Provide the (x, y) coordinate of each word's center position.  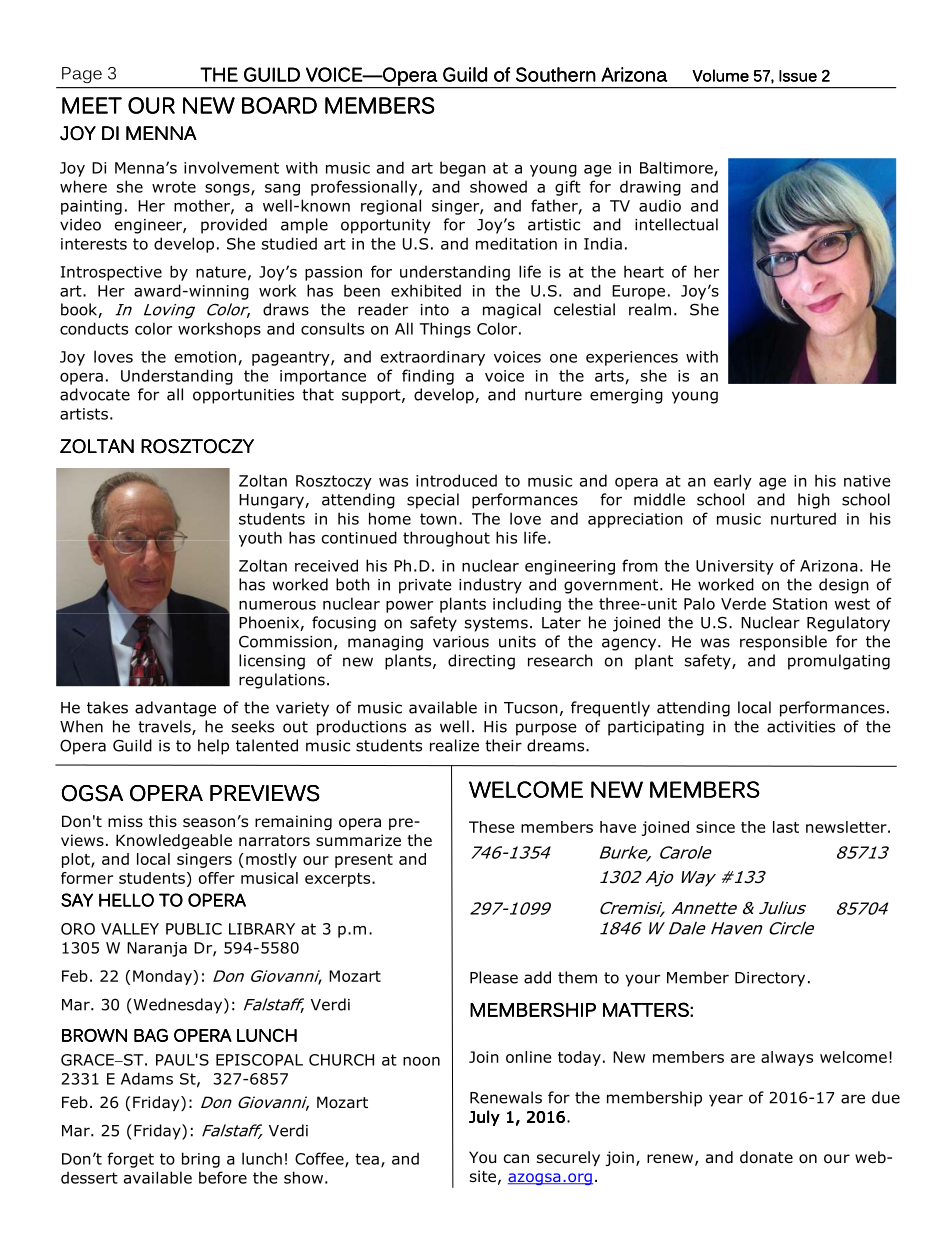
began (463, 169)
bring (201, 1160)
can (516, 1159)
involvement (231, 167)
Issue (798, 76)
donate (766, 1157)
